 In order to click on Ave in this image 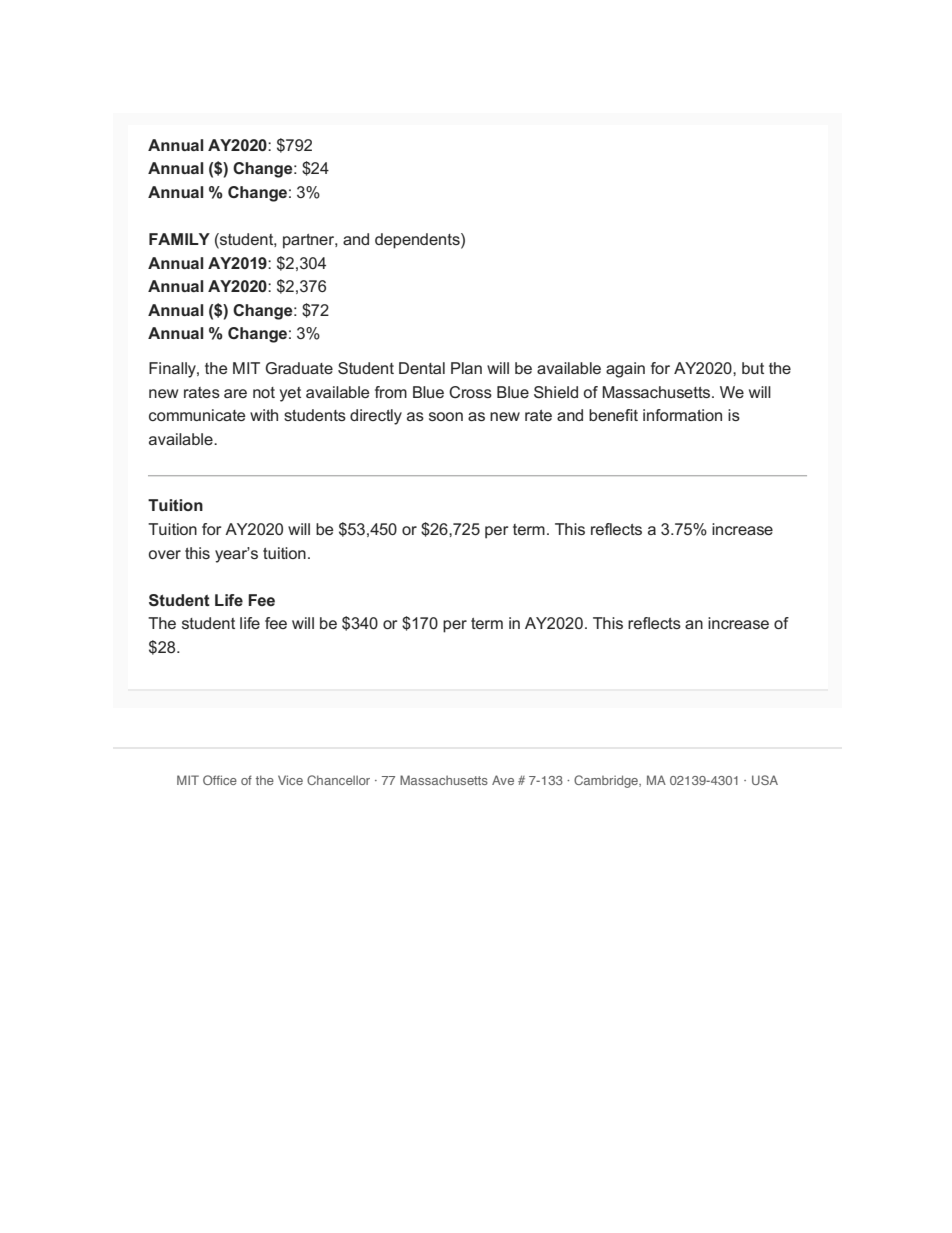, I will do `click(503, 780)`.
